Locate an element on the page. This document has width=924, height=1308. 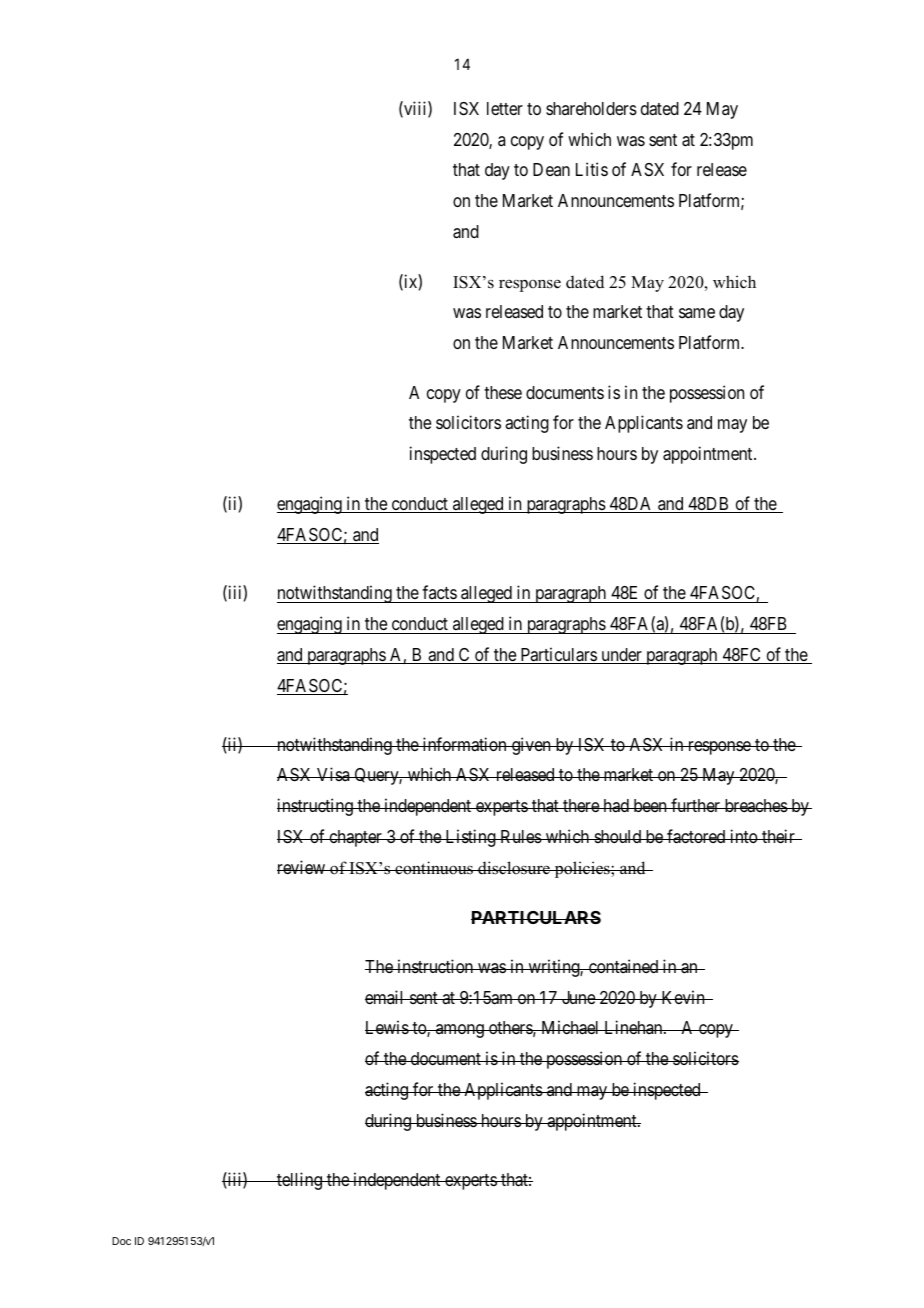
letter is located at coordinates (505, 108).
